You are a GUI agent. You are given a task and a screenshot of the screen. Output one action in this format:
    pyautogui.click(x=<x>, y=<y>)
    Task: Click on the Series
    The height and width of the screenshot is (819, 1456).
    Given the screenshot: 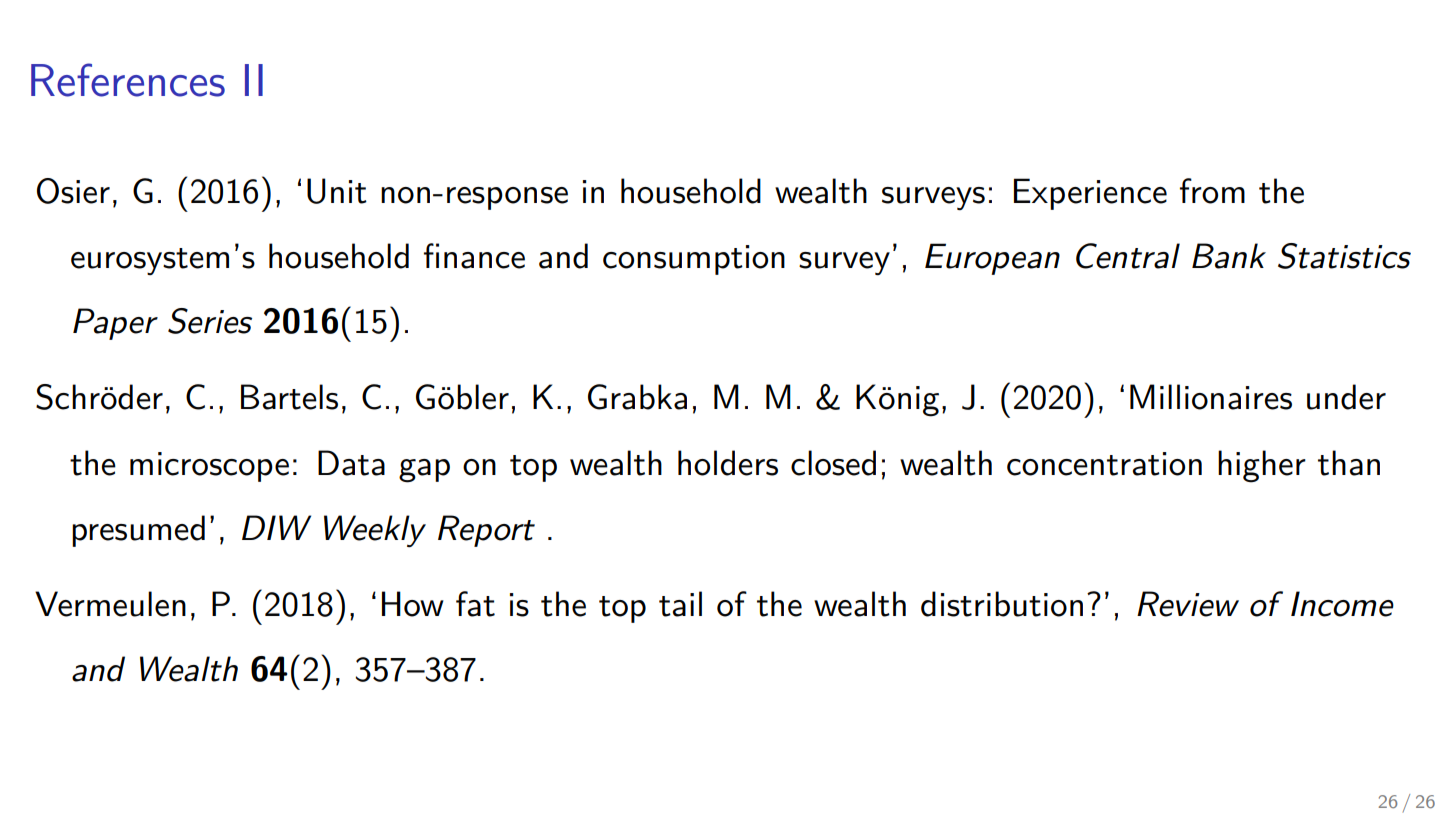 What is the action you would take?
    pyautogui.click(x=210, y=321)
